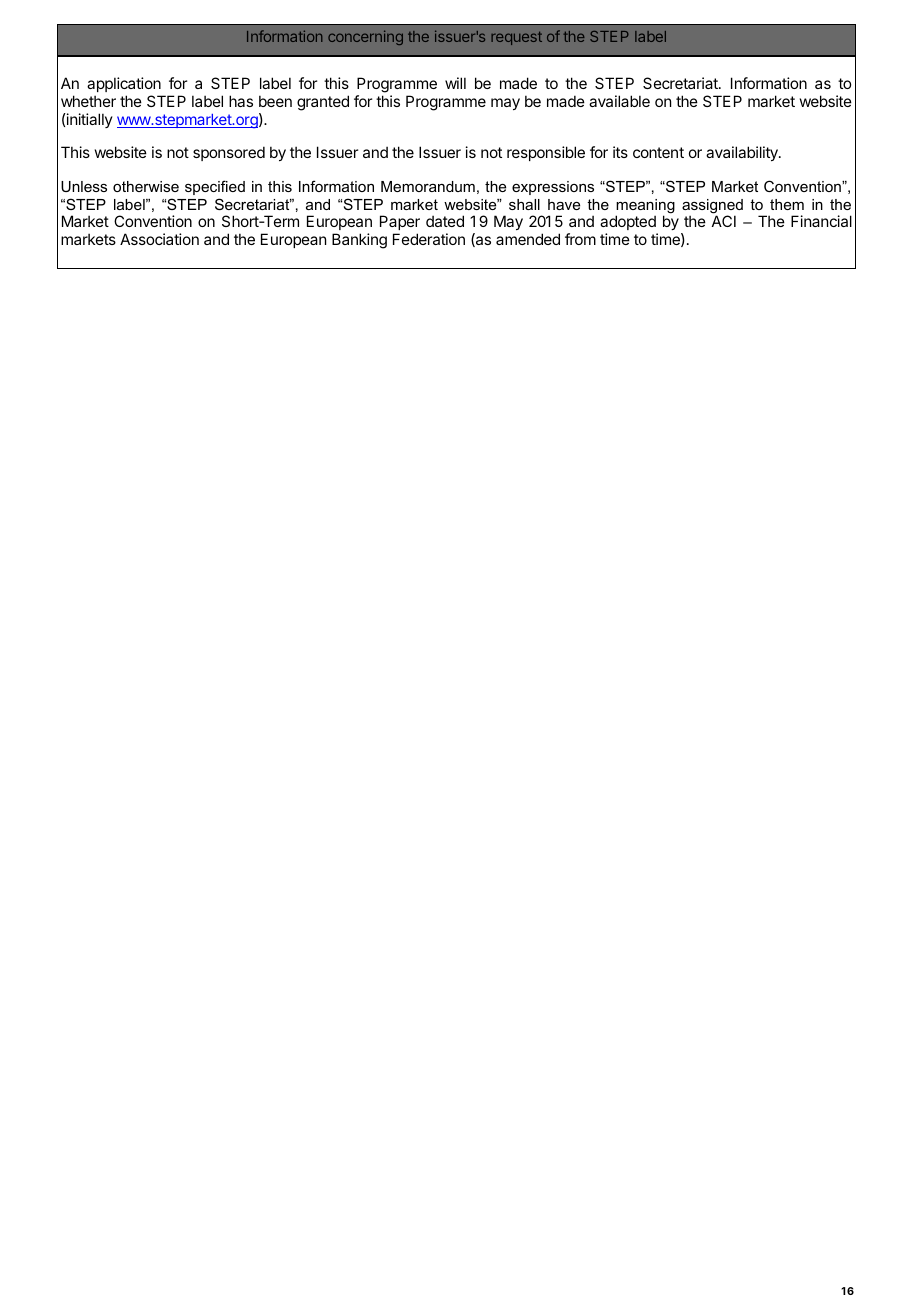 Image resolution: width=924 pixels, height=1308 pixels. I want to click on Memorandum, so click(428, 186).
